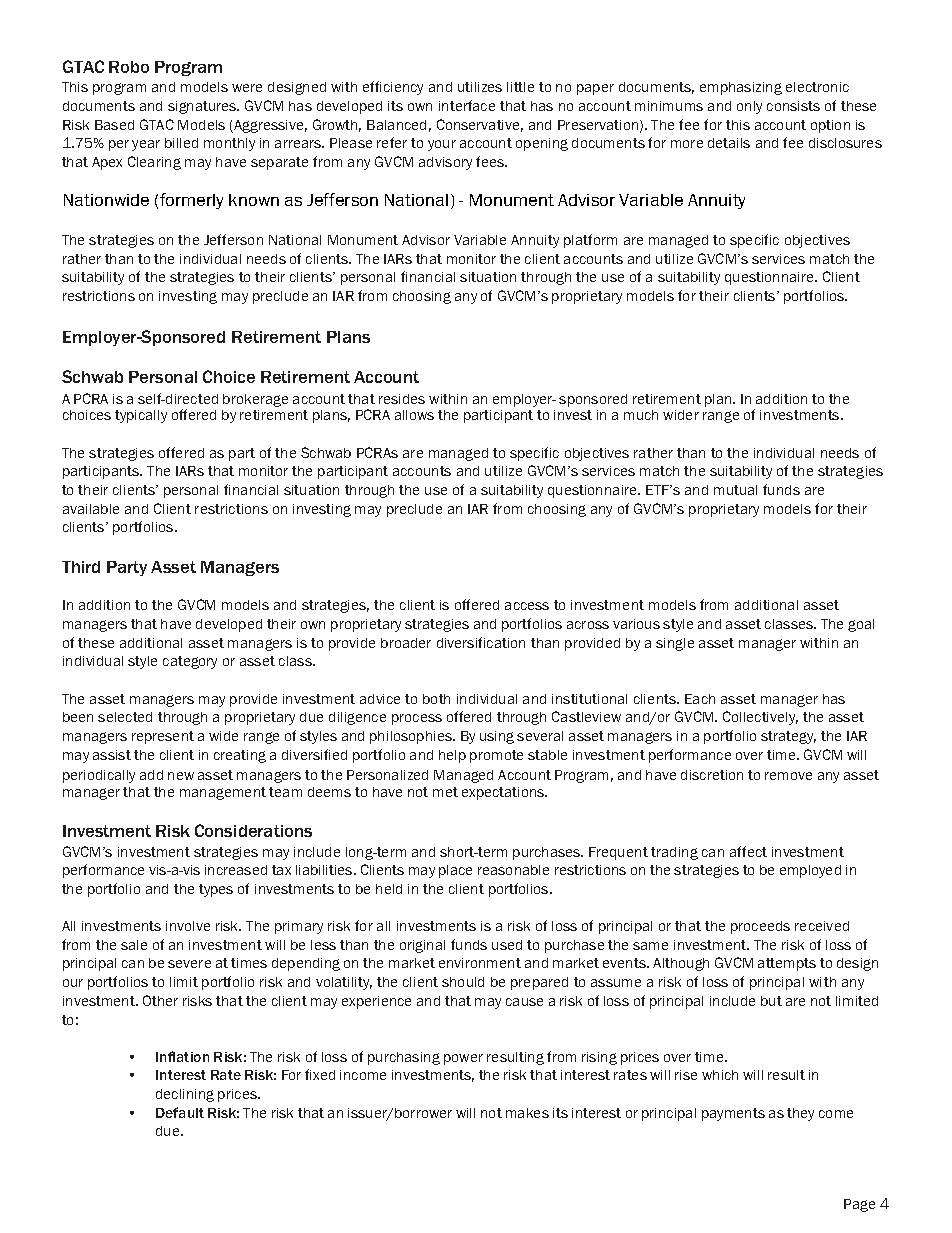 The height and width of the document is (1233, 952). What do you see at coordinates (481, 642) in the document?
I see `diversification` at bounding box center [481, 642].
